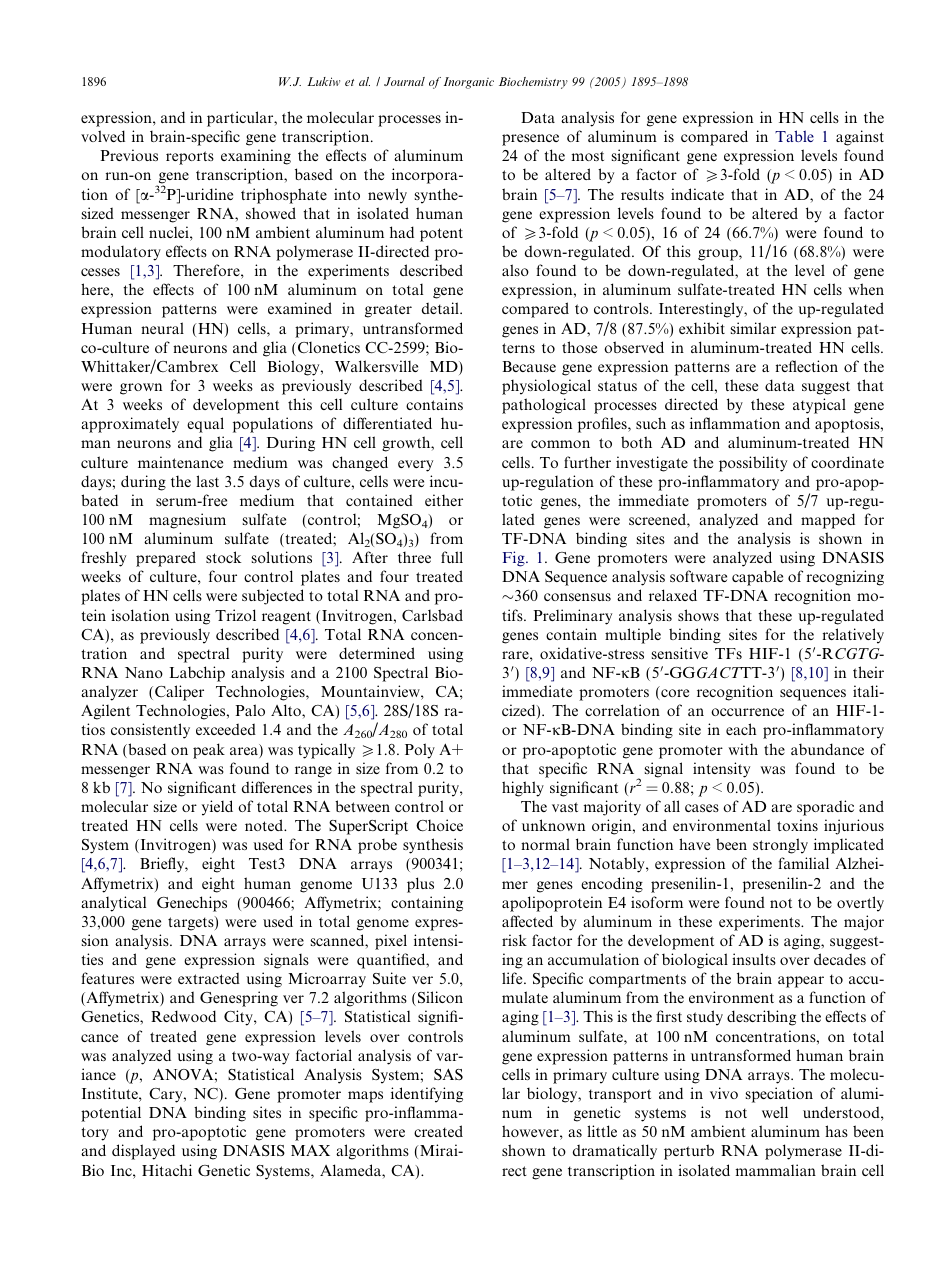 The image size is (952, 1271). What do you see at coordinates (523, 789) in the screenshot?
I see `highly` at bounding box center [523, 789].
